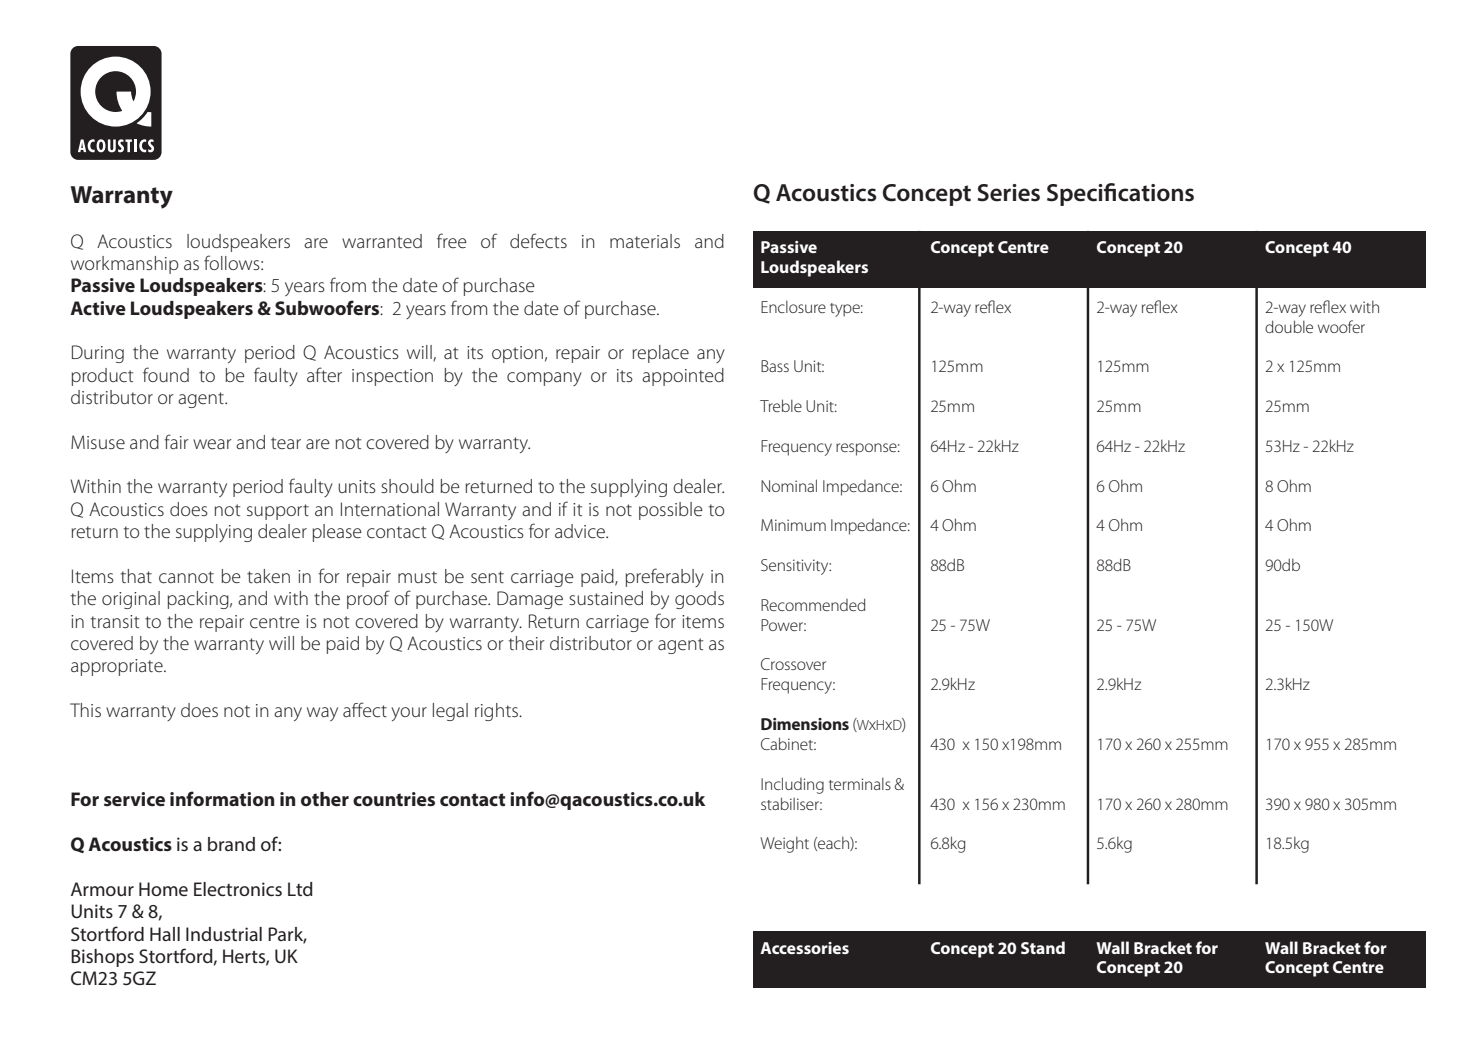  Describe the element at coordinates (813, 604) in the page. I see `Recommended` at that location.
